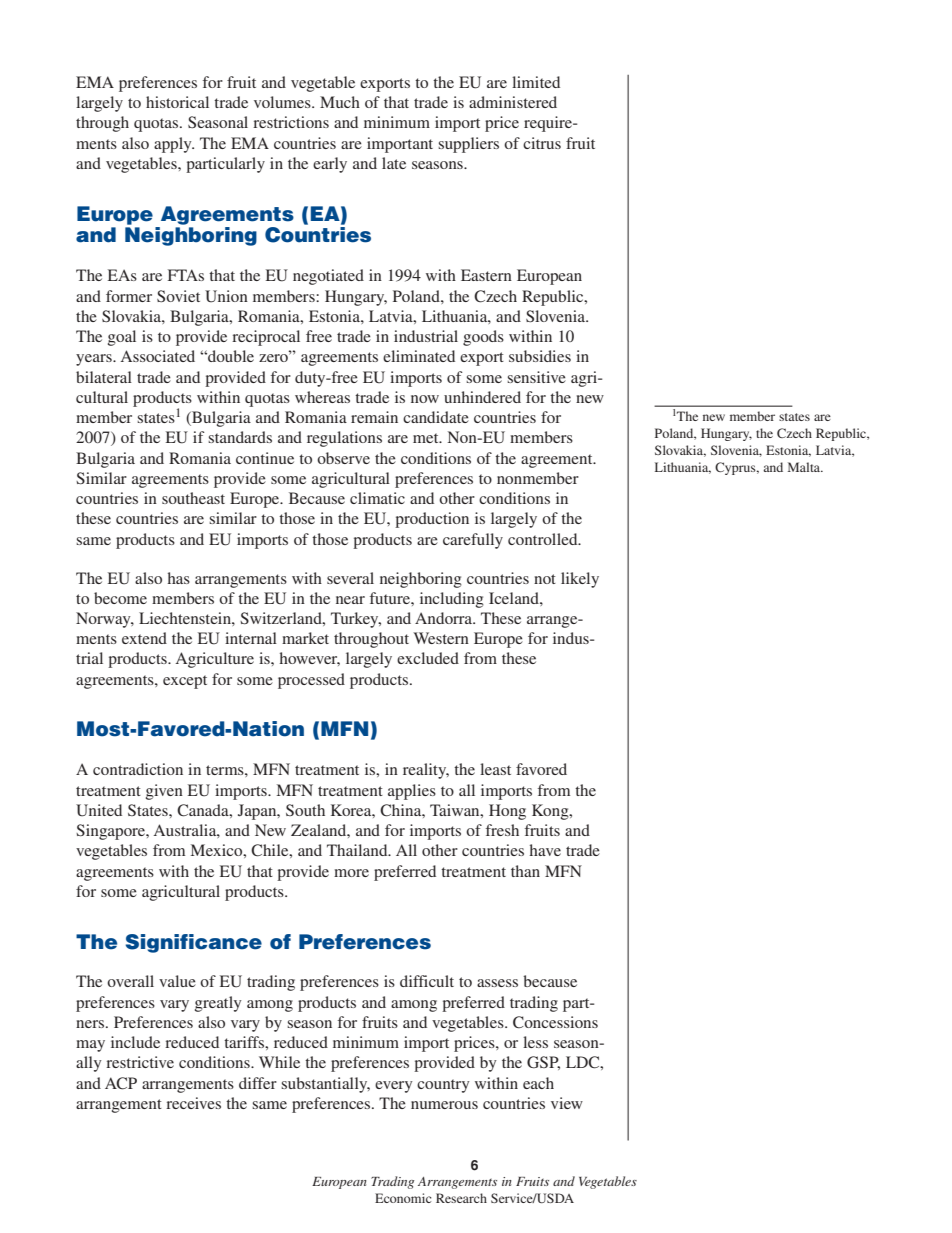 The width and height of the screenshot is (952, 1233). I want to click on Research, so click(461, 1198).
